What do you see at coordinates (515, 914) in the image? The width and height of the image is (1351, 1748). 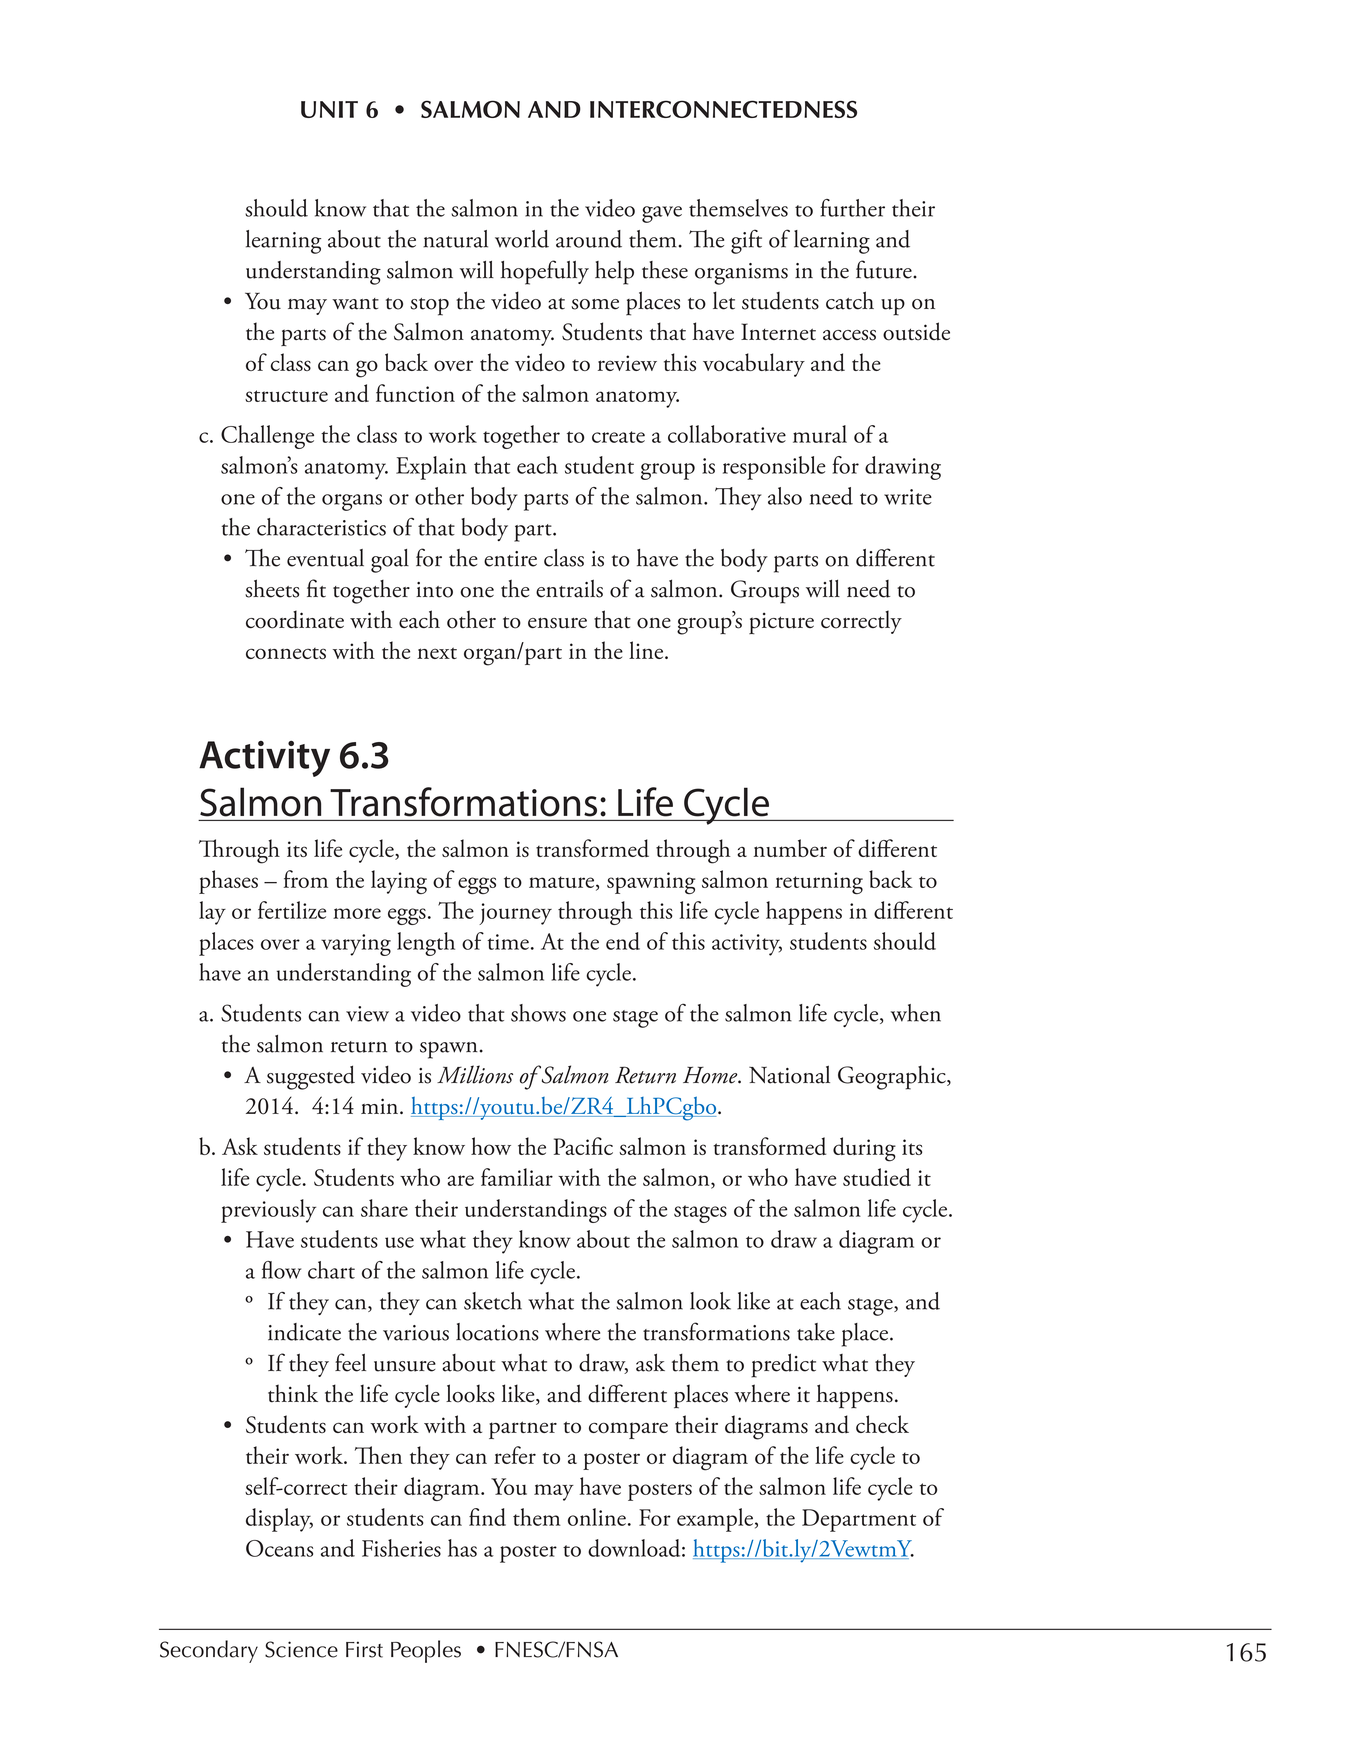 I see `journey` at bounding box center [515, 914].
